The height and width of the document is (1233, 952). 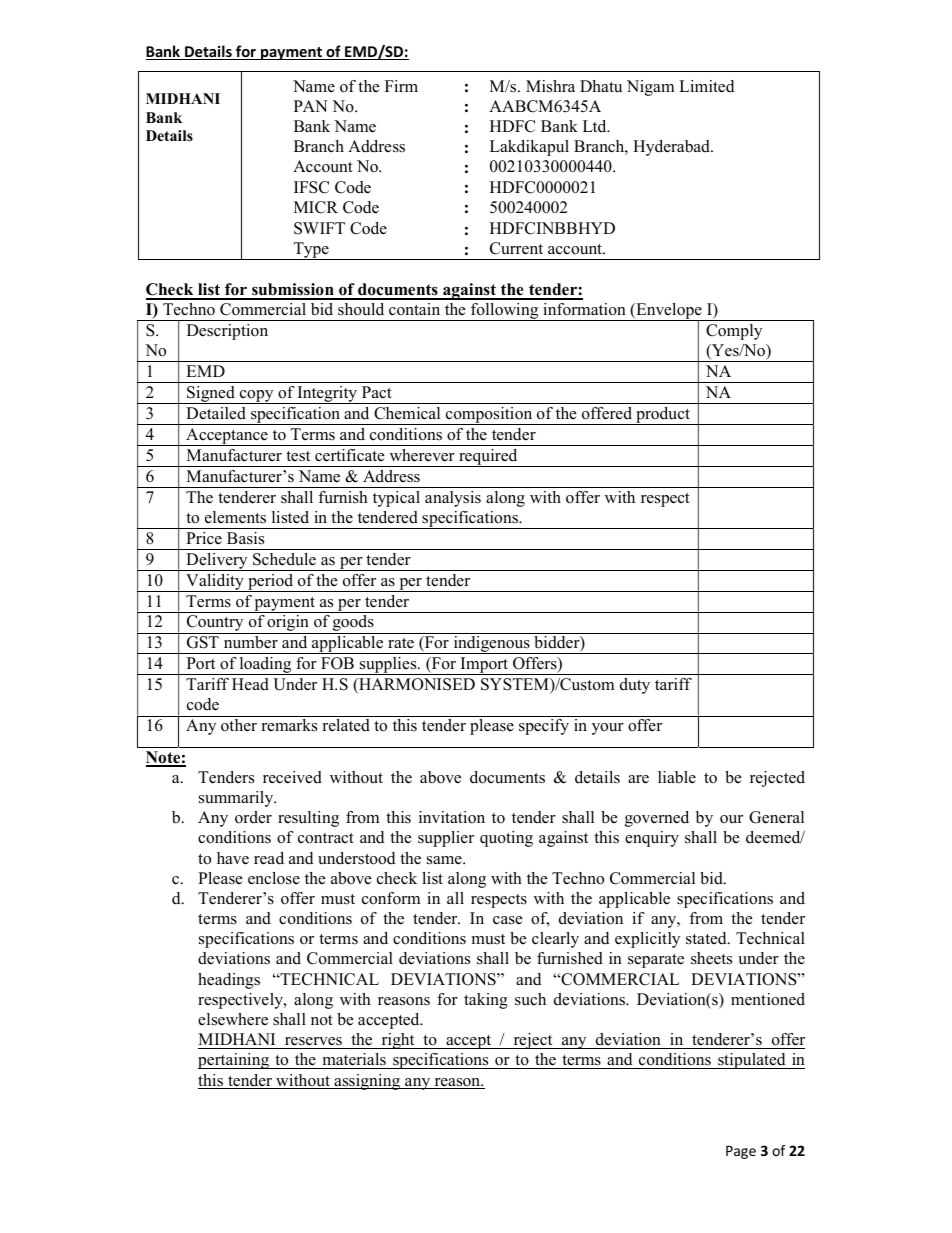 What do you see at coordinates (398, 1041) in the document?
I see `right` at bounding box center [398, 1041].
